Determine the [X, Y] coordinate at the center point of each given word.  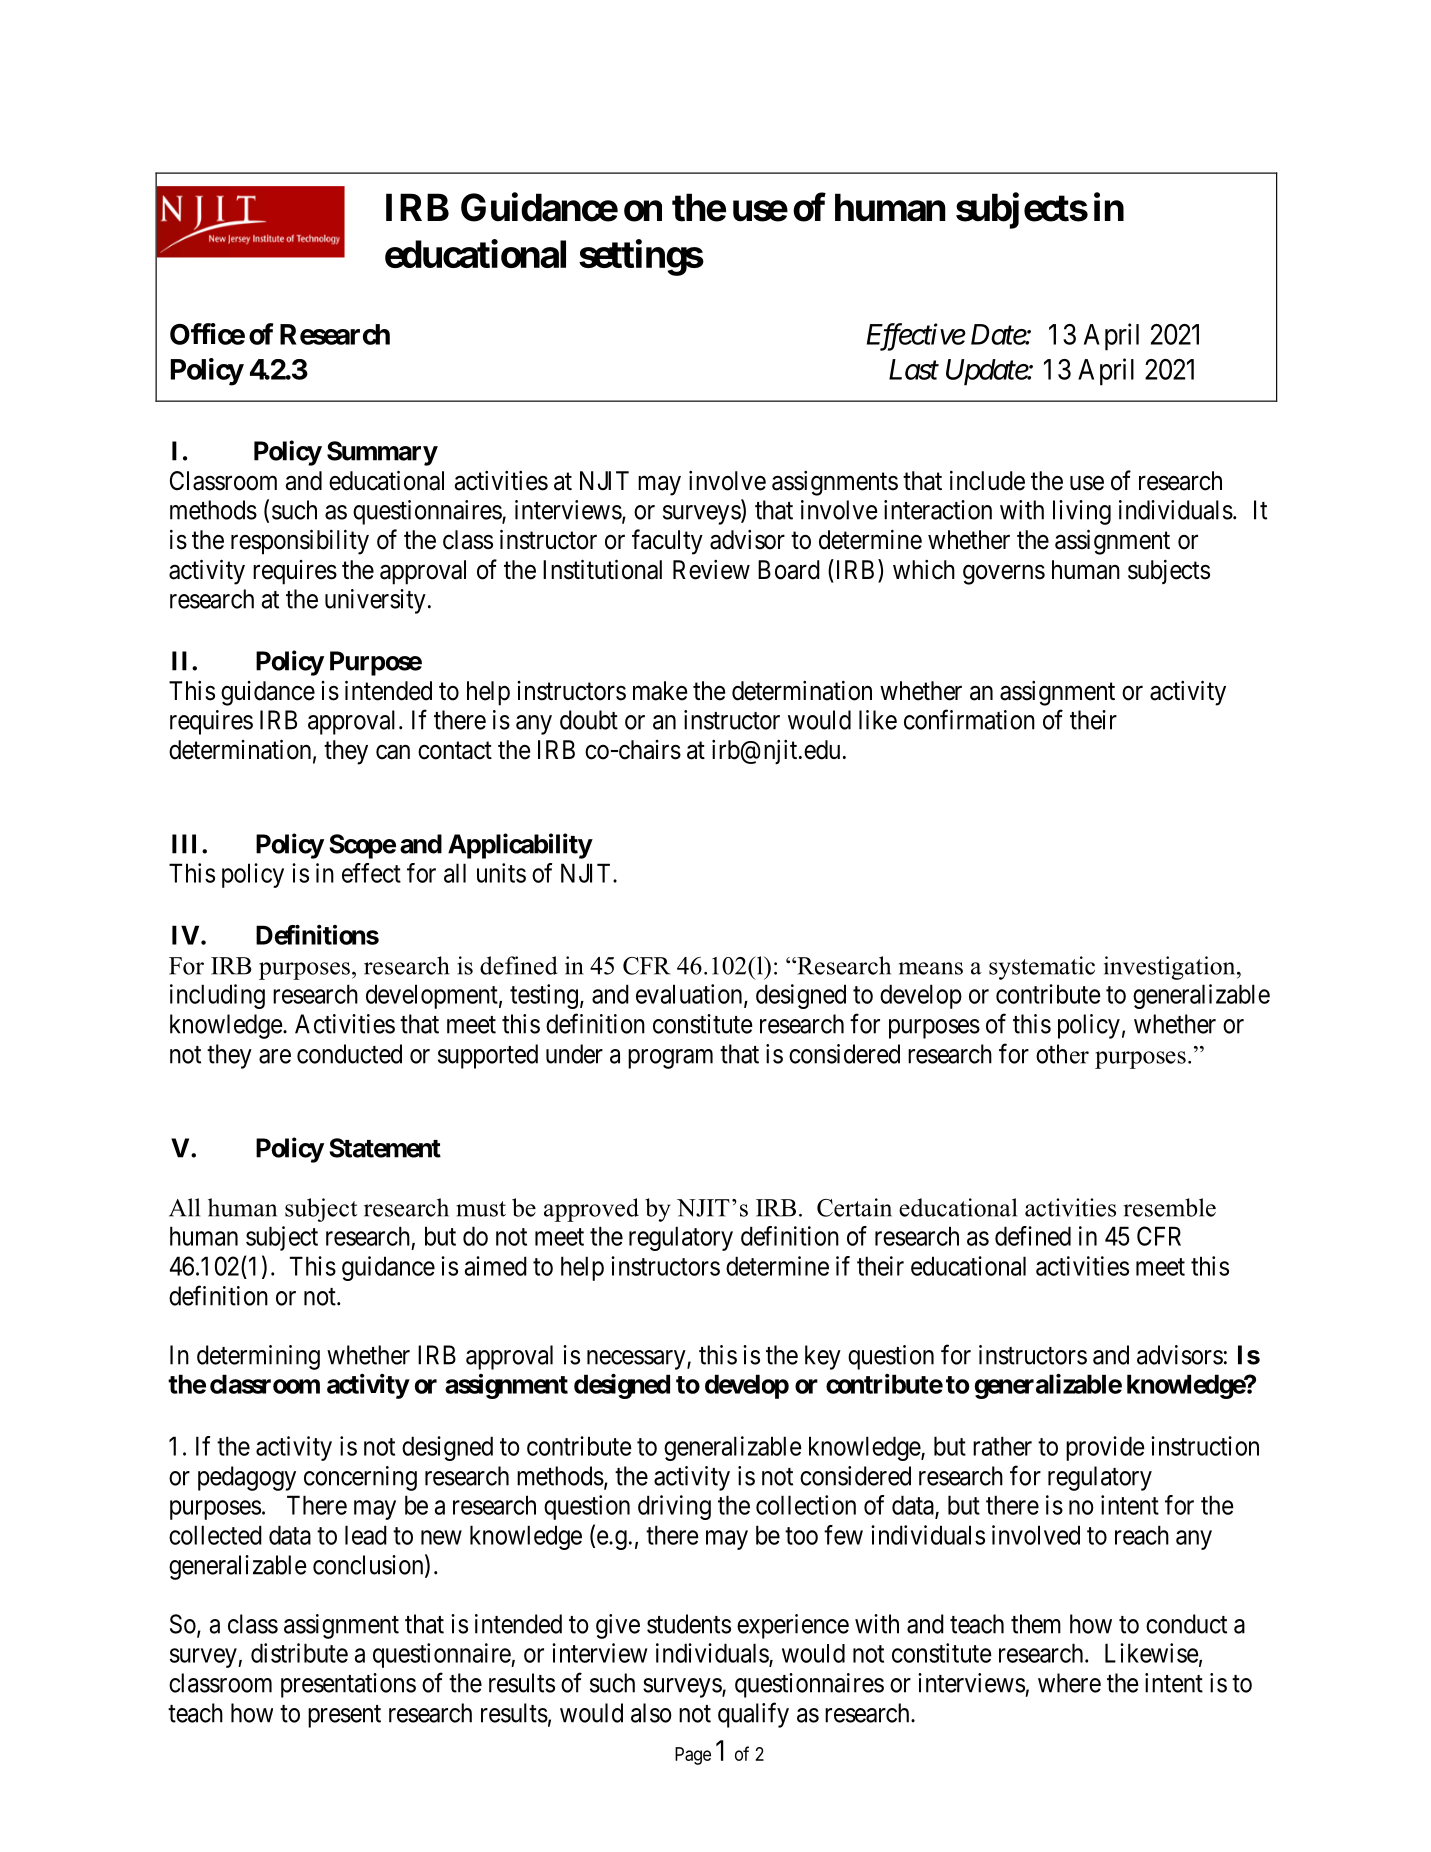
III [187, 844]
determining [258, 1357]
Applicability [520, 846]
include [987, 480]
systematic [1042, 968]
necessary [637, 1360]
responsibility [300, 542]
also [651, 1713]
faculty [667, 542]
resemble [1170, 1207]
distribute [299, 1653]
